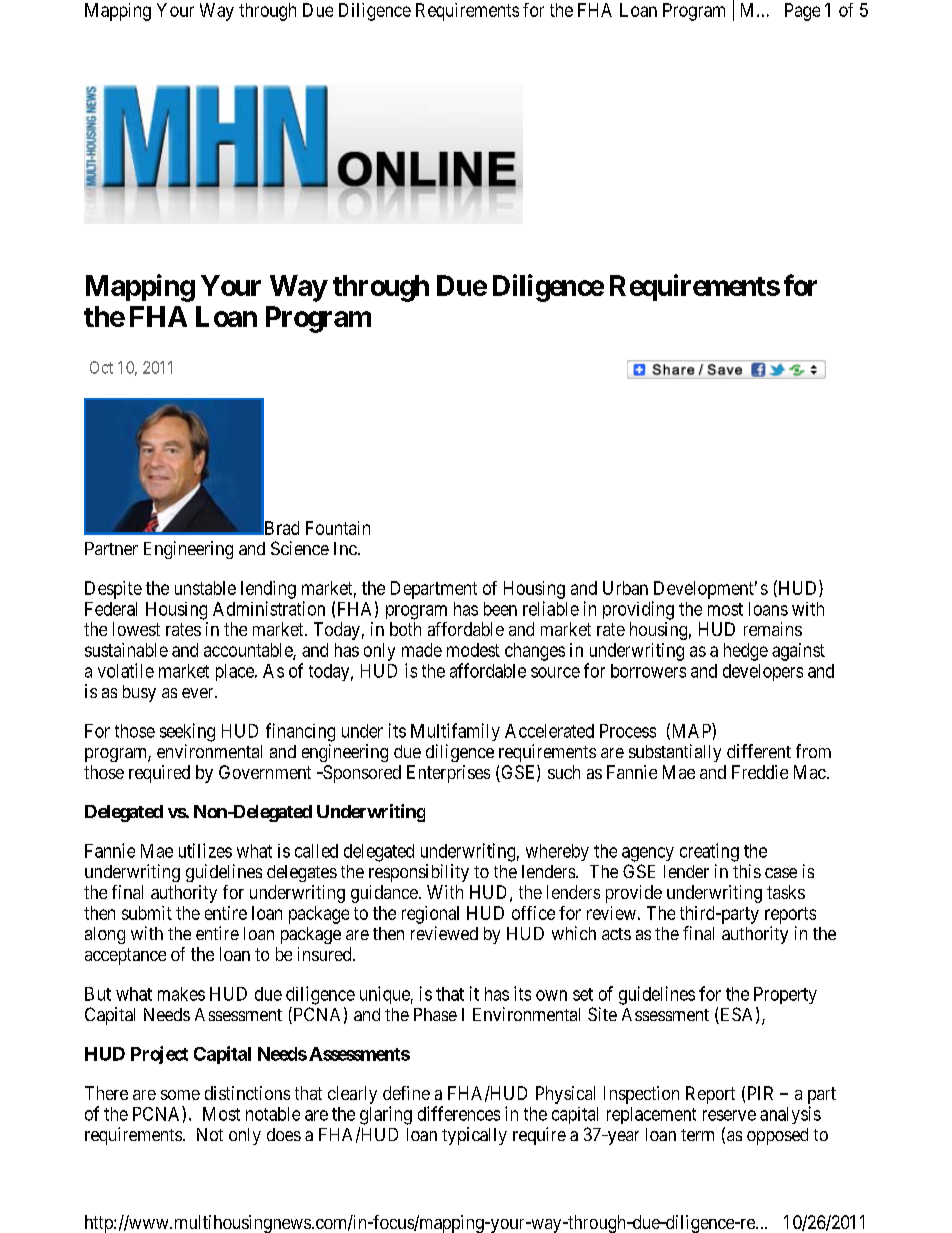 This screenshot has height=1233, width=952. Describe the element at coordinates (459, 1113) in the screenshot. I see `differences` at that location.
